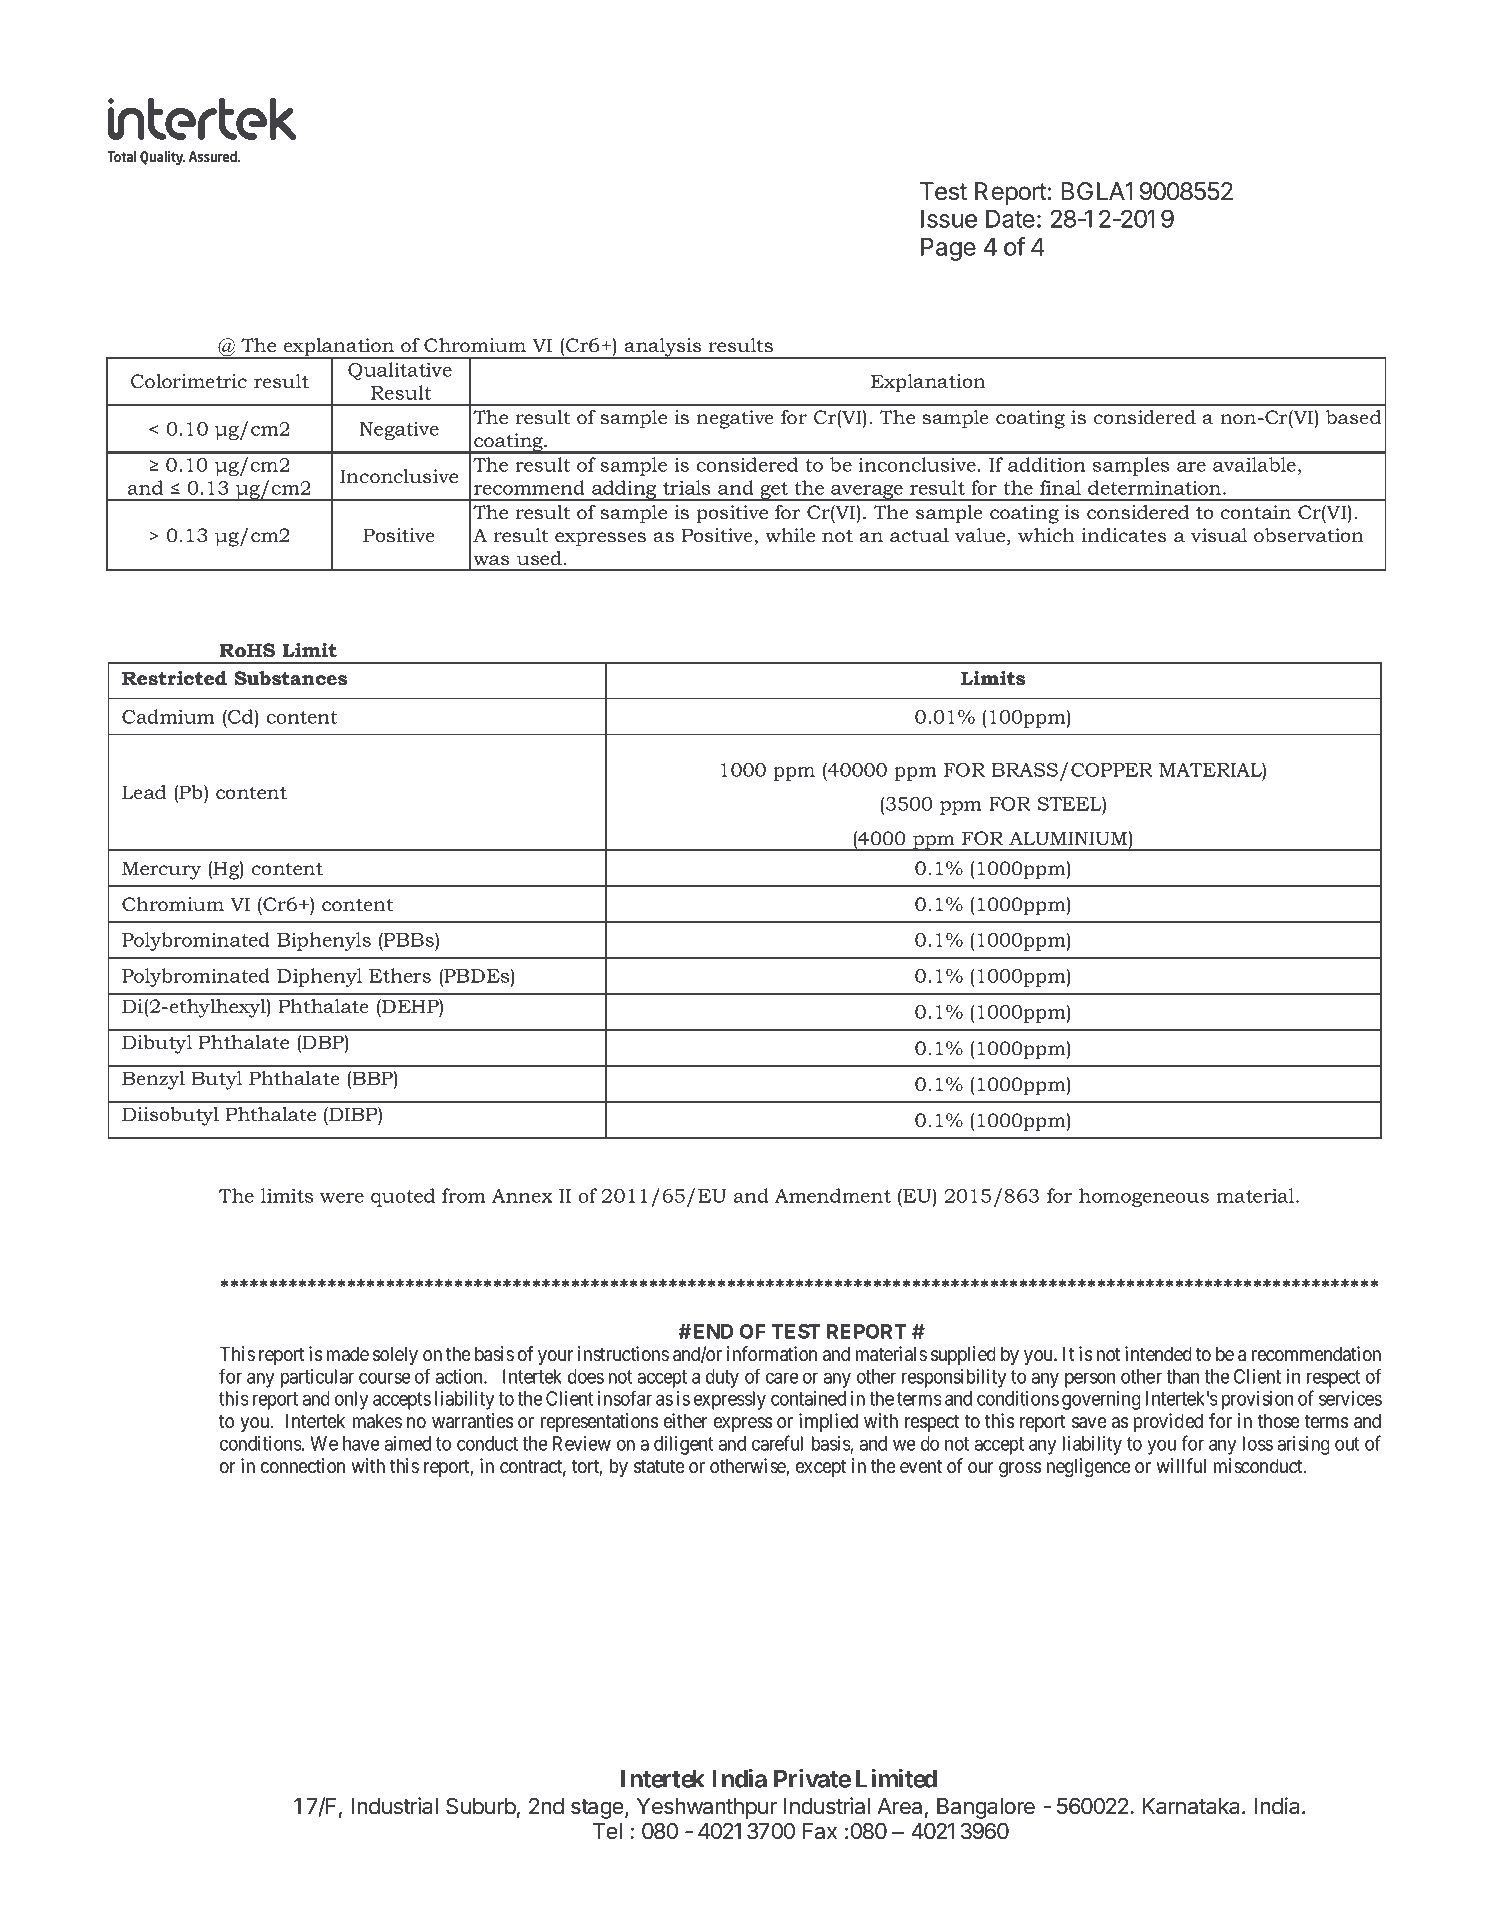 The image size is (1491, 1930). What do you see at coordinates (400, 371) in the page?
I see `Qualitative` at bounding box center [400, 371].
